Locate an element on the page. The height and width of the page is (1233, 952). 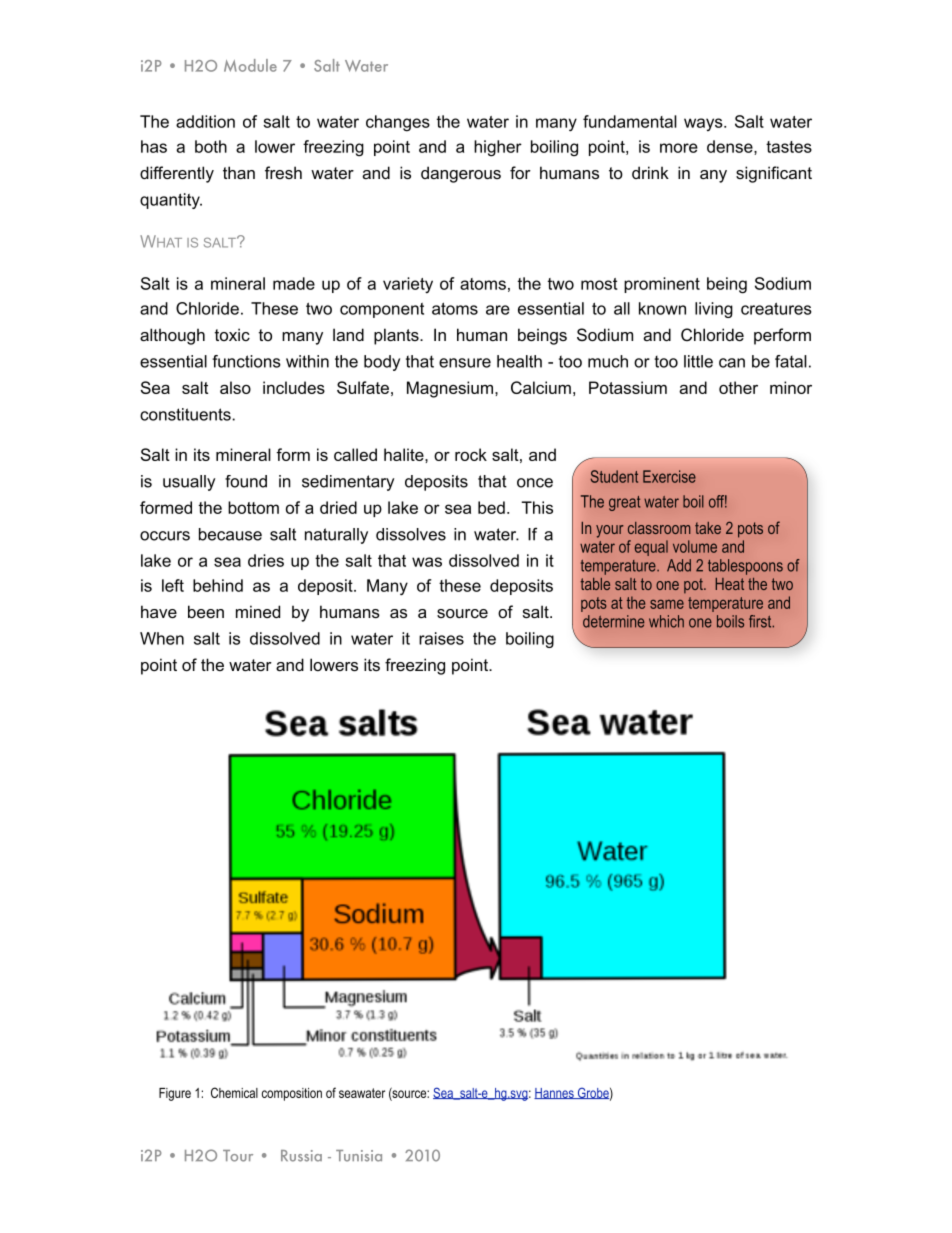
Russia is located at coordinates (301, 1156).
